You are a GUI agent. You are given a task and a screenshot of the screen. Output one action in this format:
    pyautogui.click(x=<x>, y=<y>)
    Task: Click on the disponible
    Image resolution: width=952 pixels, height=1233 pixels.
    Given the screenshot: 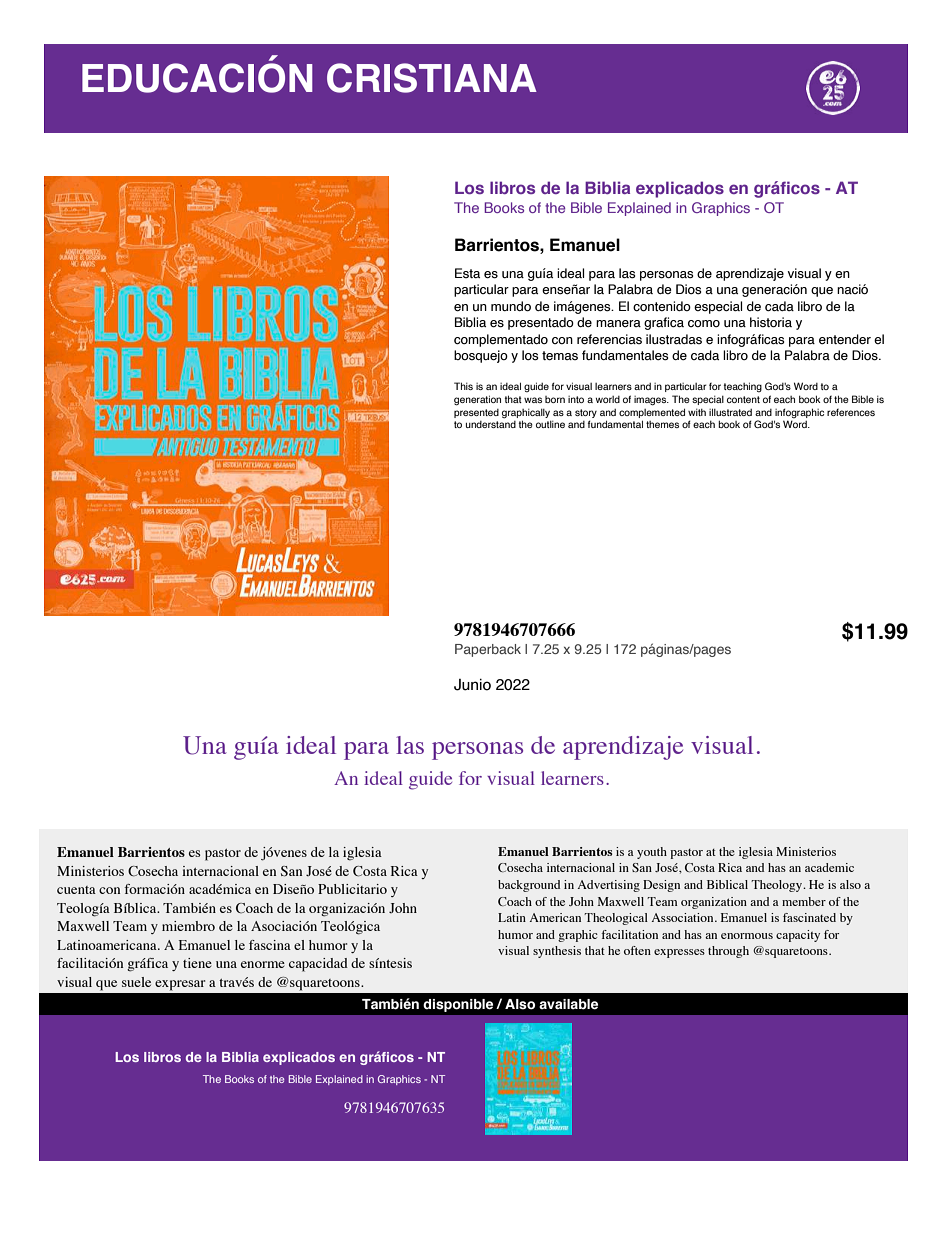 What is the action you would take?
    pyautogui.click(x=458, y=1005)
